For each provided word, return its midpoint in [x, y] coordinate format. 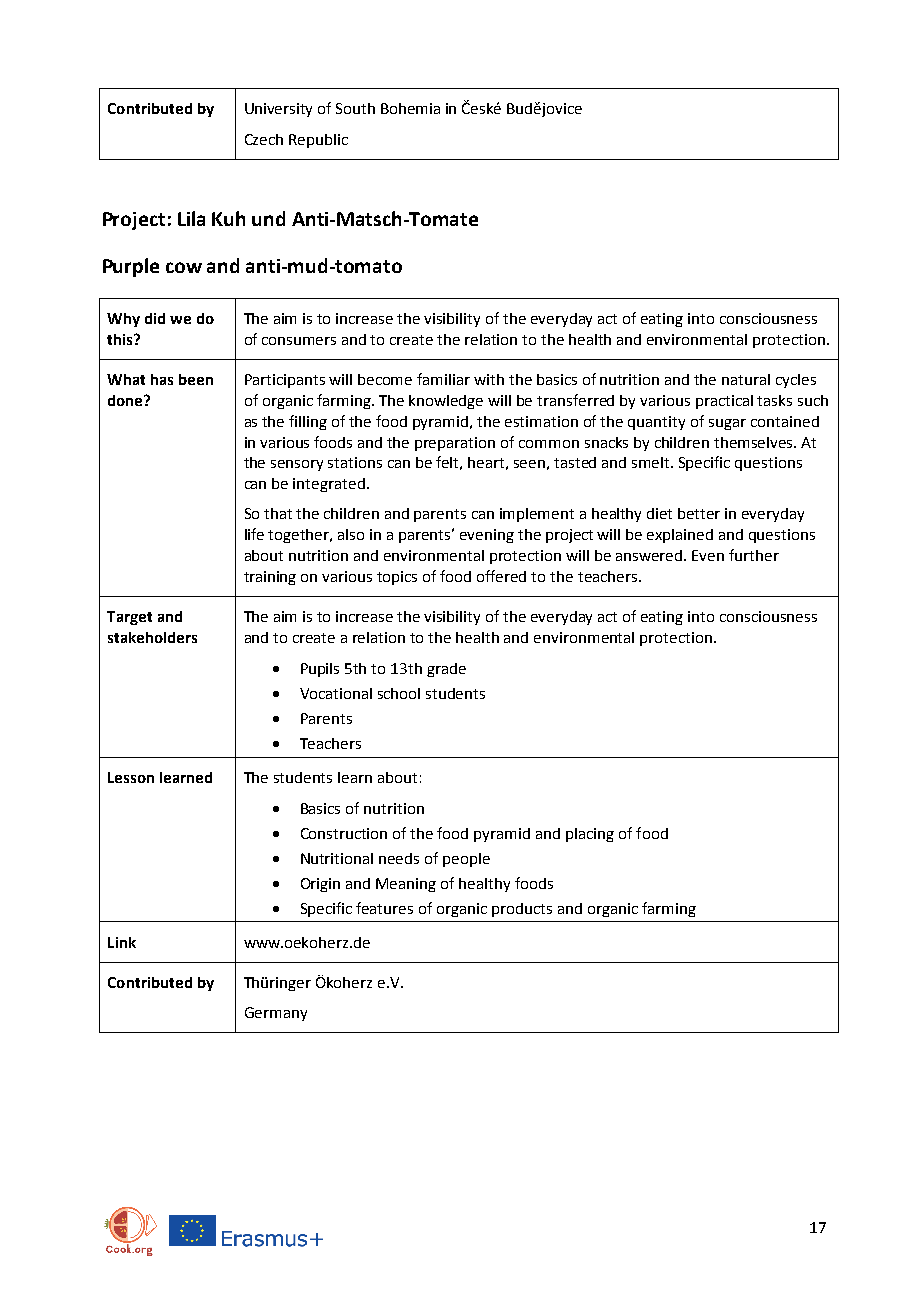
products [522, 910]
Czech [264, 139]
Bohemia [410, 108]
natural [746, 379]
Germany [276, 1014]
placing [590, 835]
